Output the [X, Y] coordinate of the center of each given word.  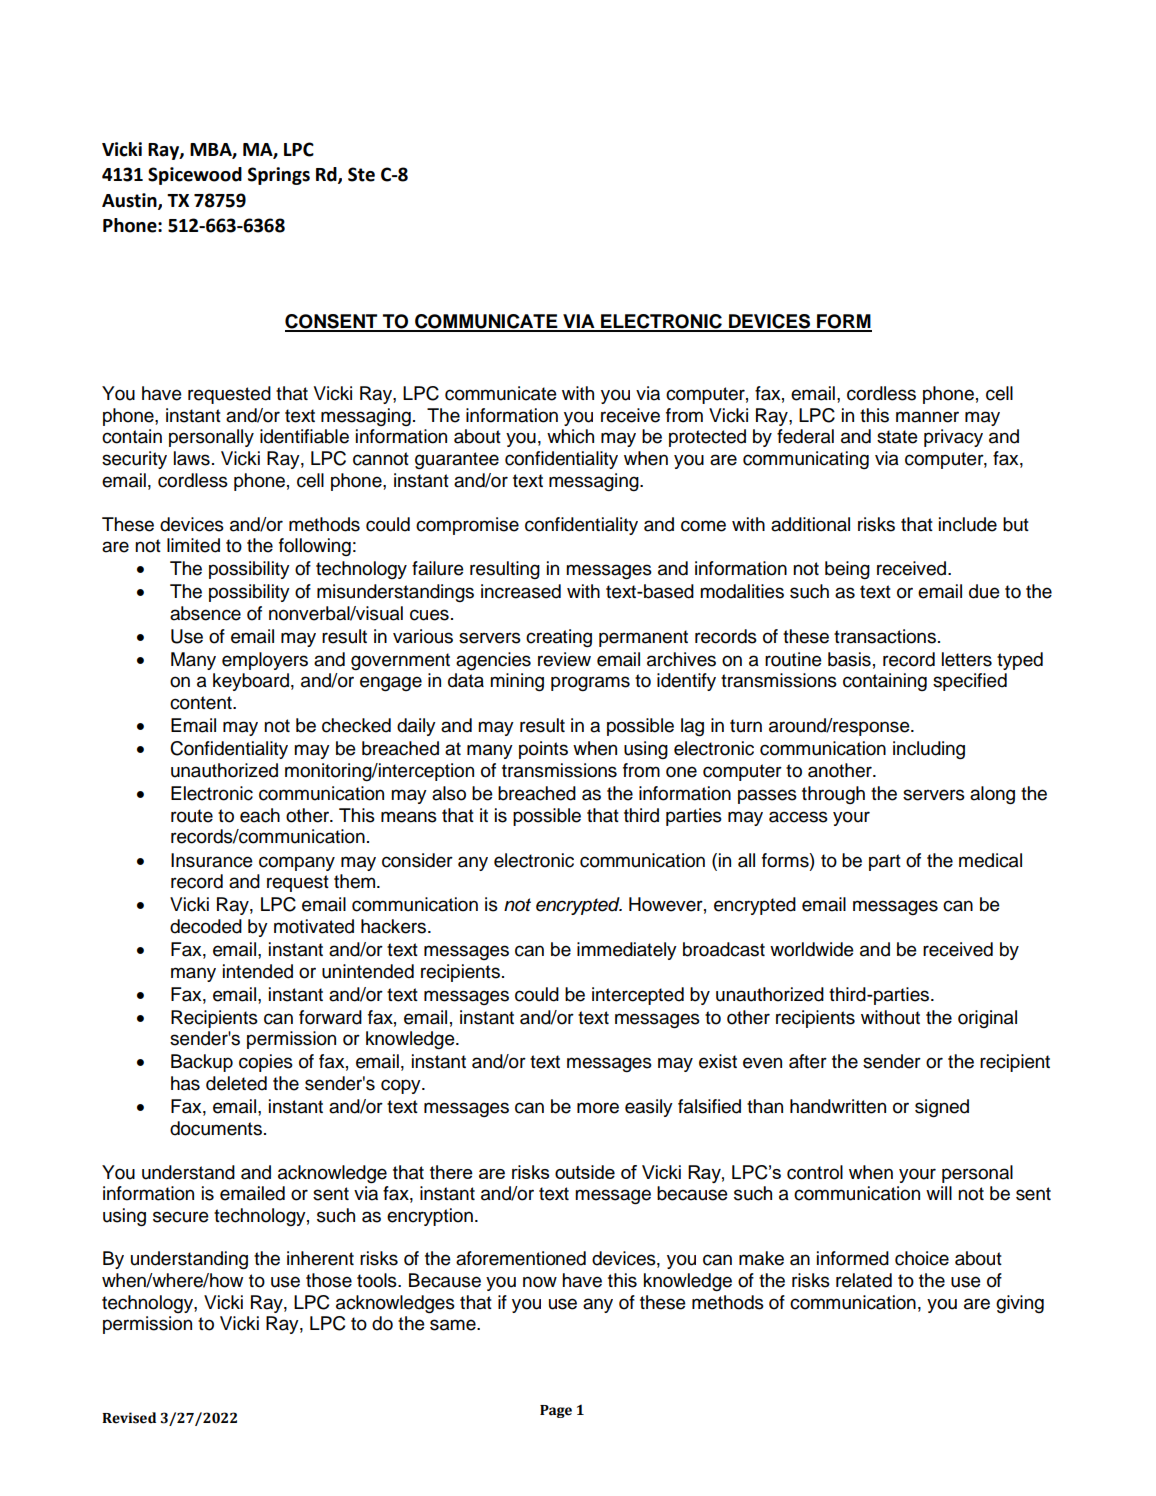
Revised [129, 1418]
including [929, 750]
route [192, 816]
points [543, 750]
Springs [279, 176]
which [570, 436]
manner [927, 417]
